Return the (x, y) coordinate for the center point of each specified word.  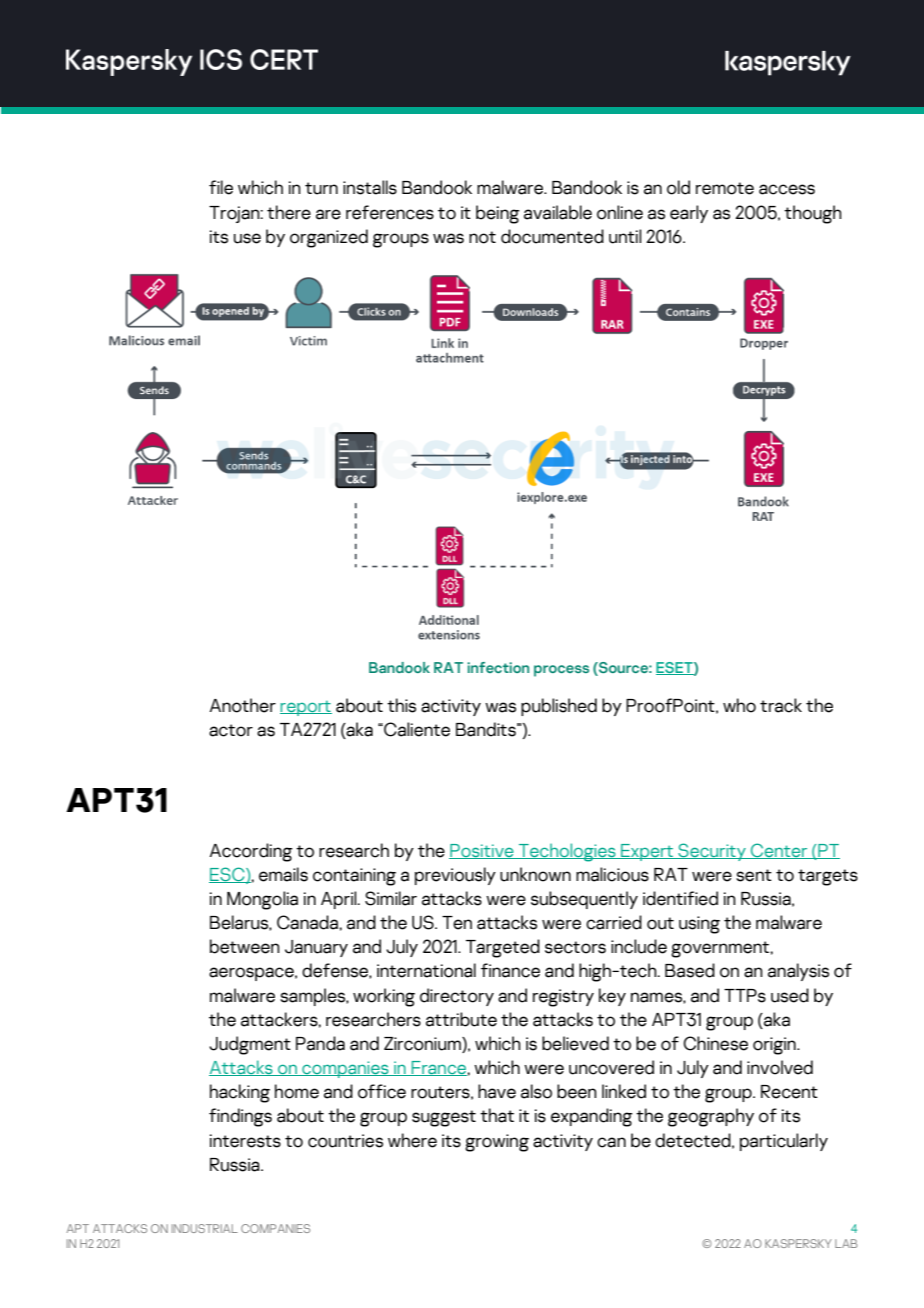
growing (497, 1143)
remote (725, 188)
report (306, 708)
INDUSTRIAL (205, 1228)
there (289, 212)
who (739, 705)
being (498, 214)
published (559, 707)
